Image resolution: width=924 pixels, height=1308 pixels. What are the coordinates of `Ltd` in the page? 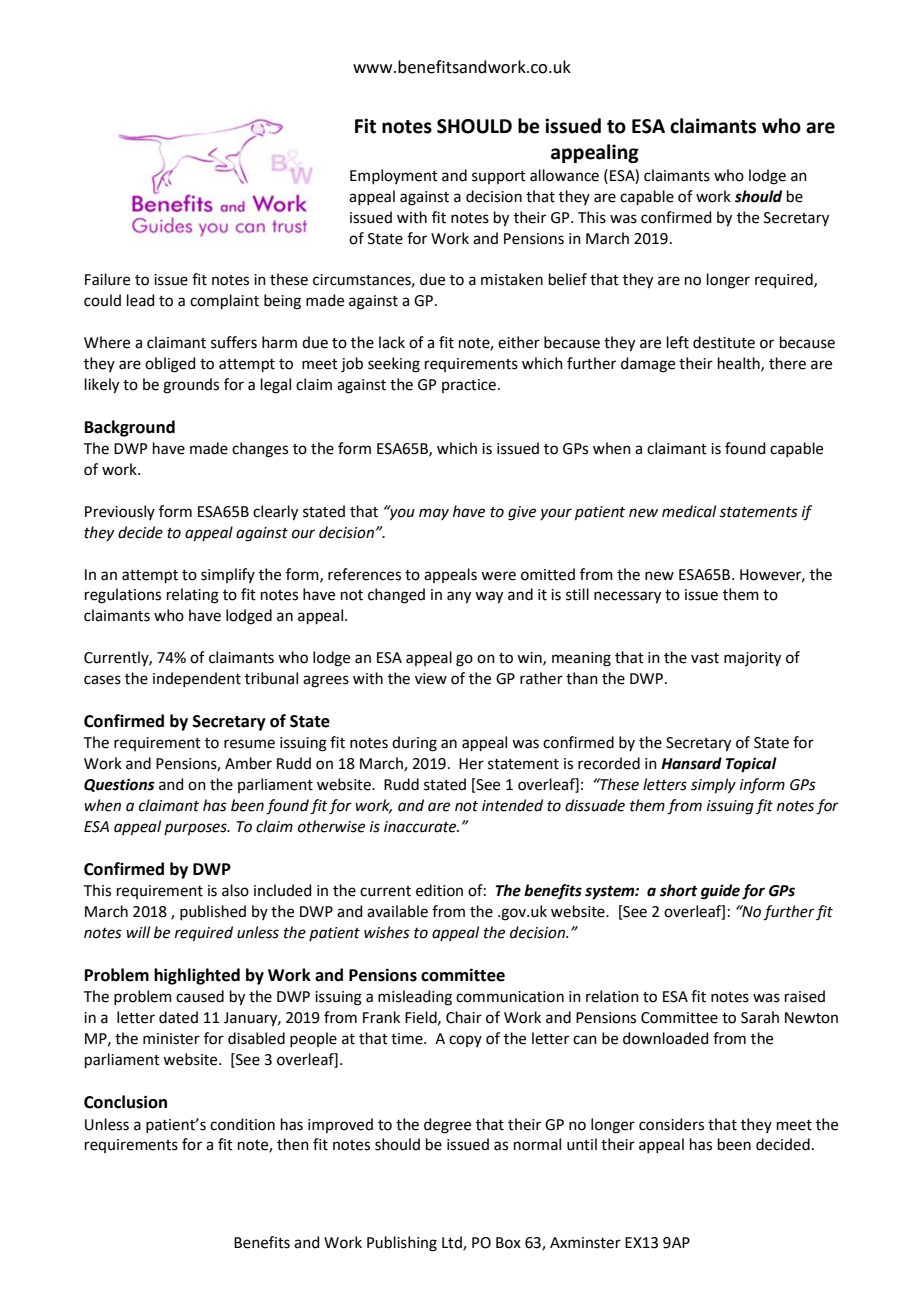 It's located at (453, 1243).
